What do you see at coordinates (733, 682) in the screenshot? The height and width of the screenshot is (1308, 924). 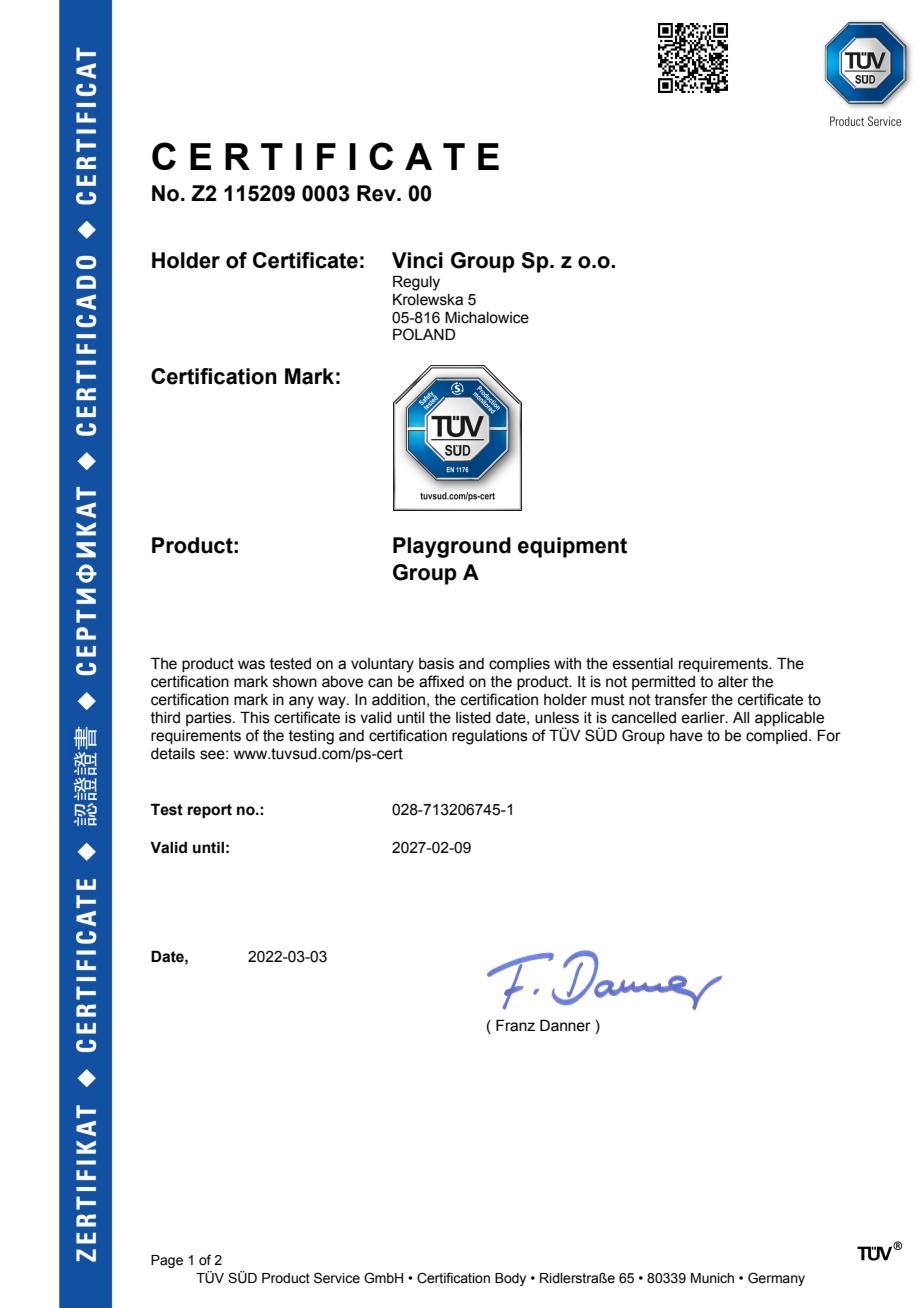 I see `alter` at bounding box center [733, 682].
